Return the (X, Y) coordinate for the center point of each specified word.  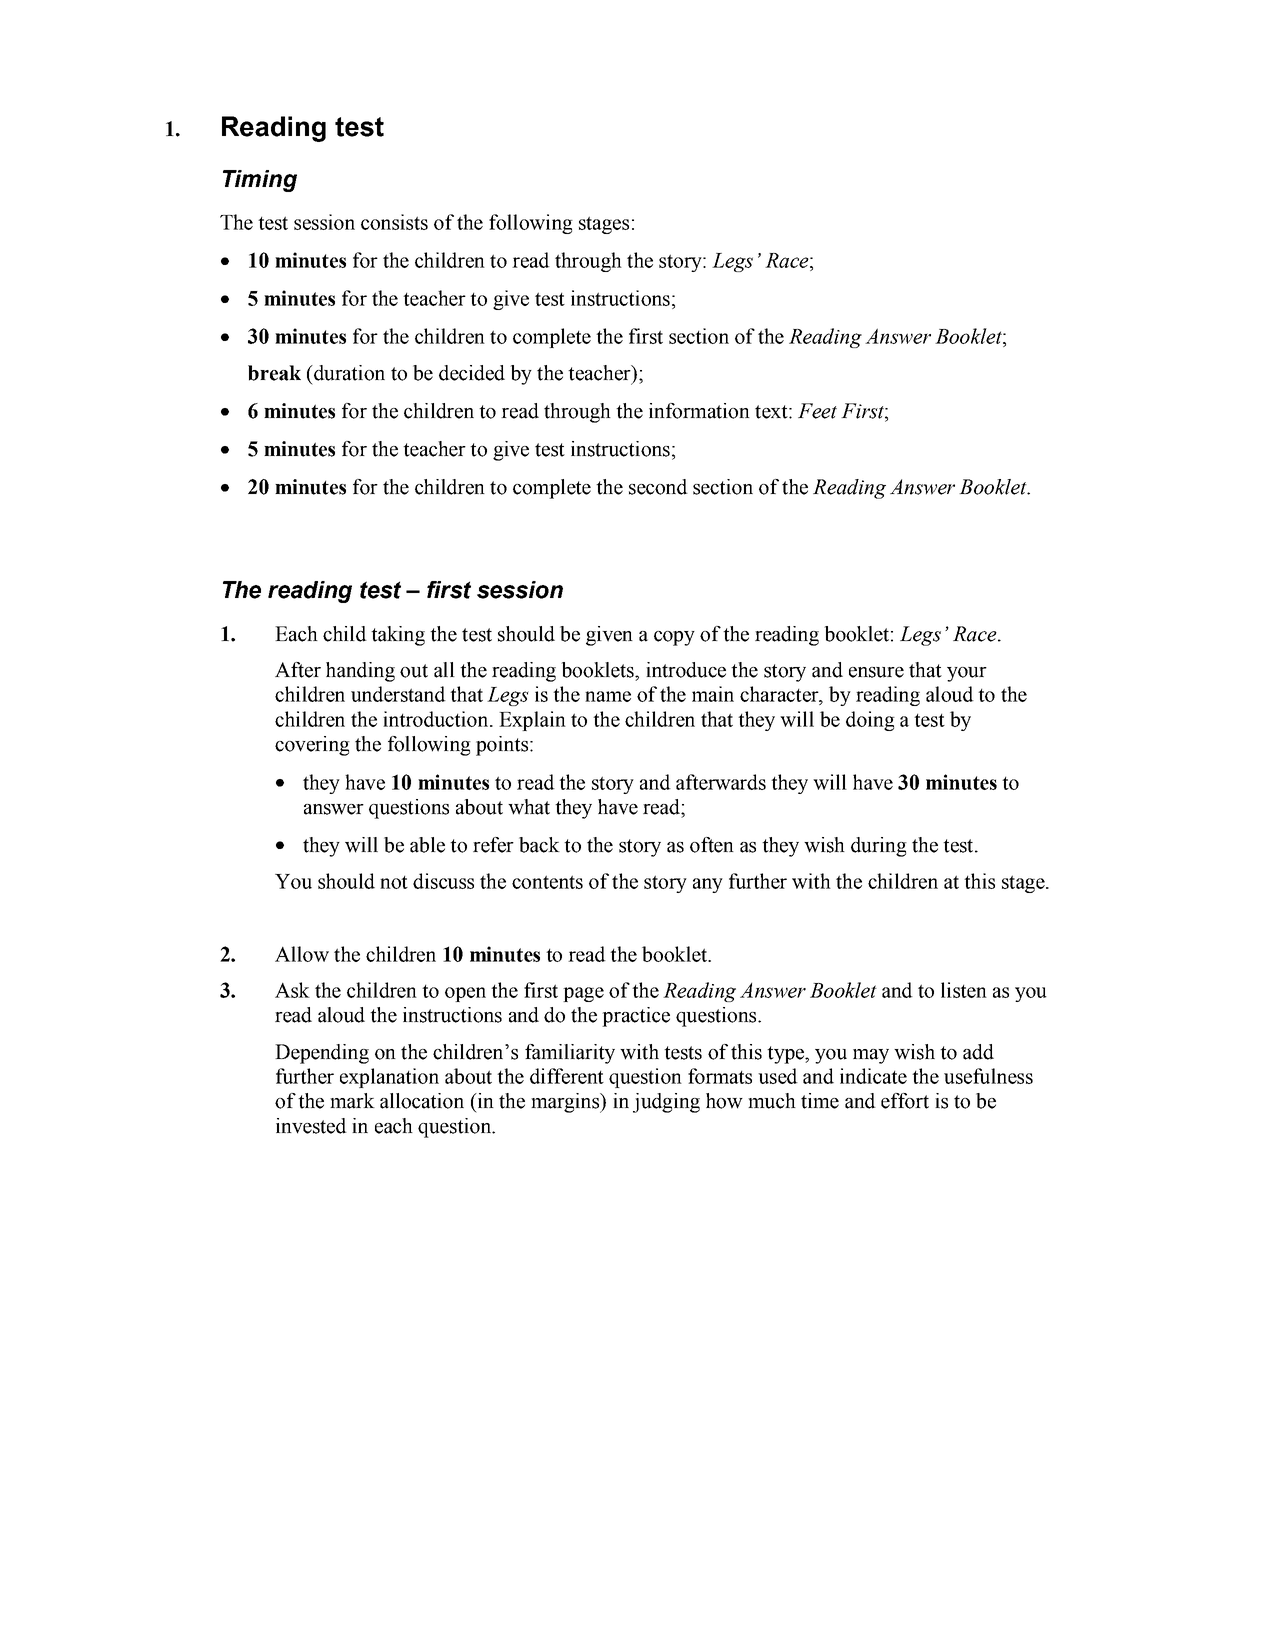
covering (312, 746)
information (699, 411)
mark (352, 1101)
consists (394, 222)
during (879, 847)
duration (348, 373)
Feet (817, 411)
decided (472, 373)
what (529, 807)
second (658, 487)
